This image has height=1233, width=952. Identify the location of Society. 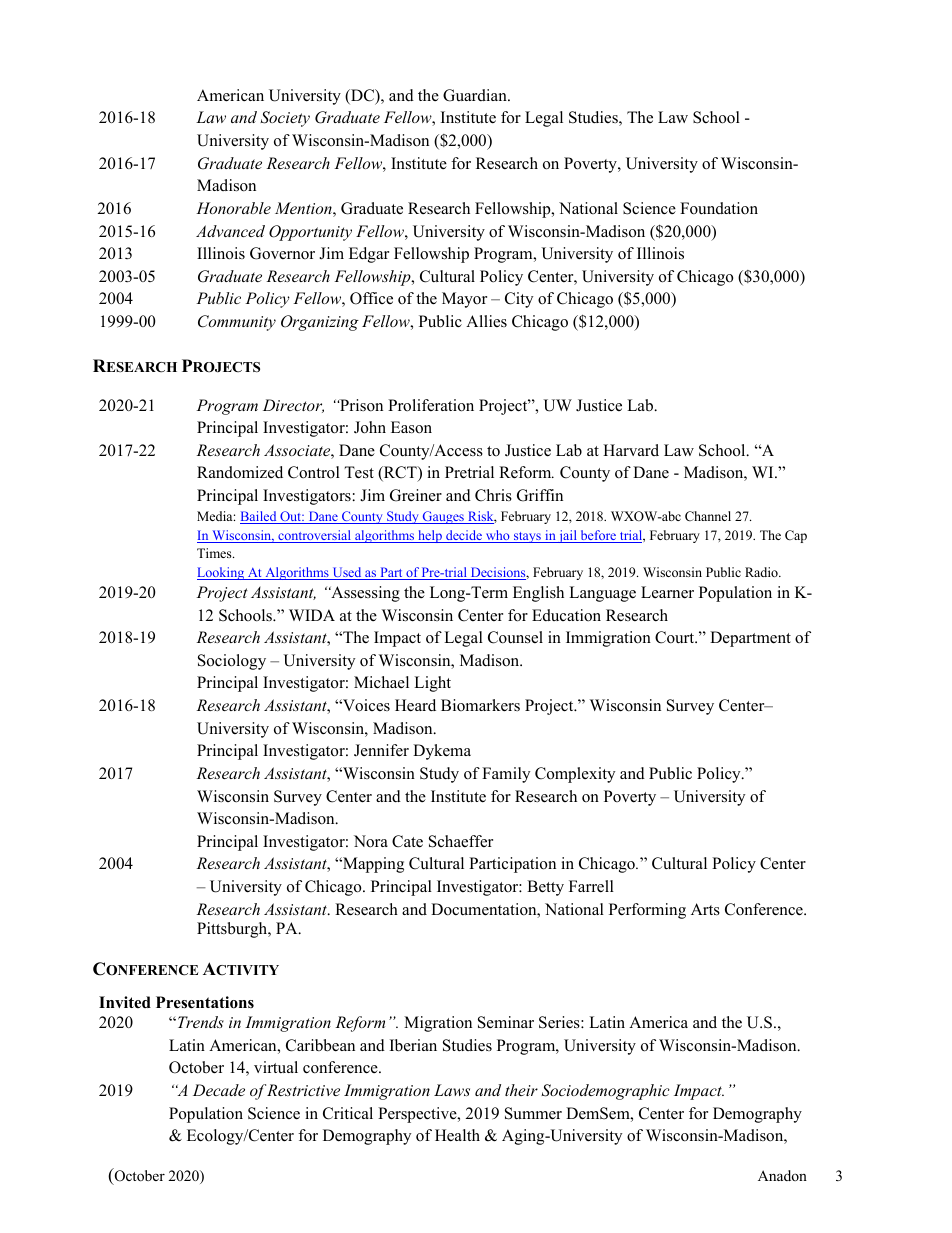
(285, 119).
